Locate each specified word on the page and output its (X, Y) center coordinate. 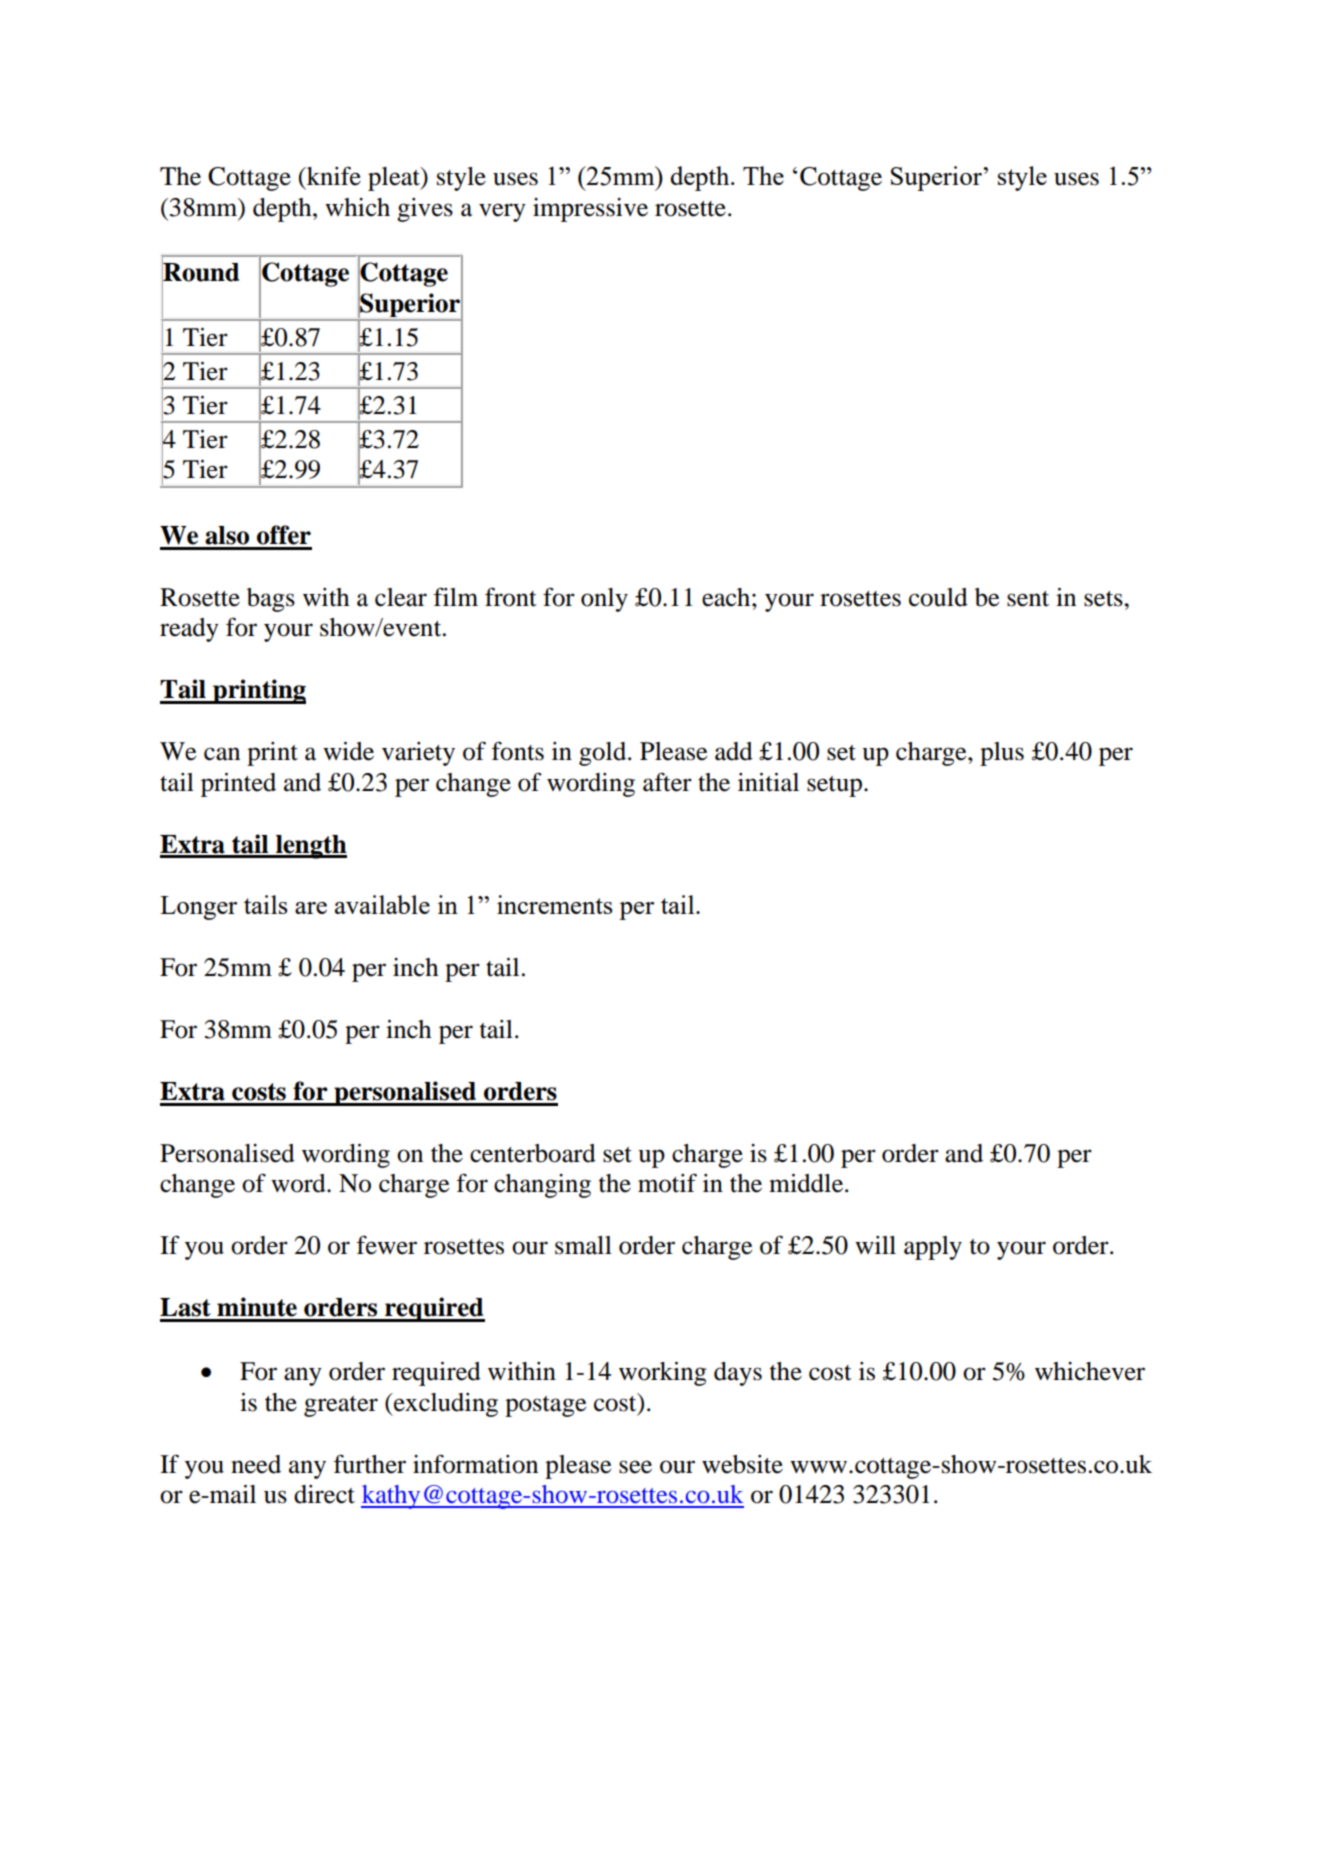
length (310, 847)
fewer (386, 1245)
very (502, 212)
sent (1028, 599)
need (256, 1464)
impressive (590, 210)
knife (332, 177)
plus (1002, 754)
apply (933, 1248)
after (667, 782)
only (604, 600)
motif (667, 1183)
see (635, 1467)
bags (271, 600)
